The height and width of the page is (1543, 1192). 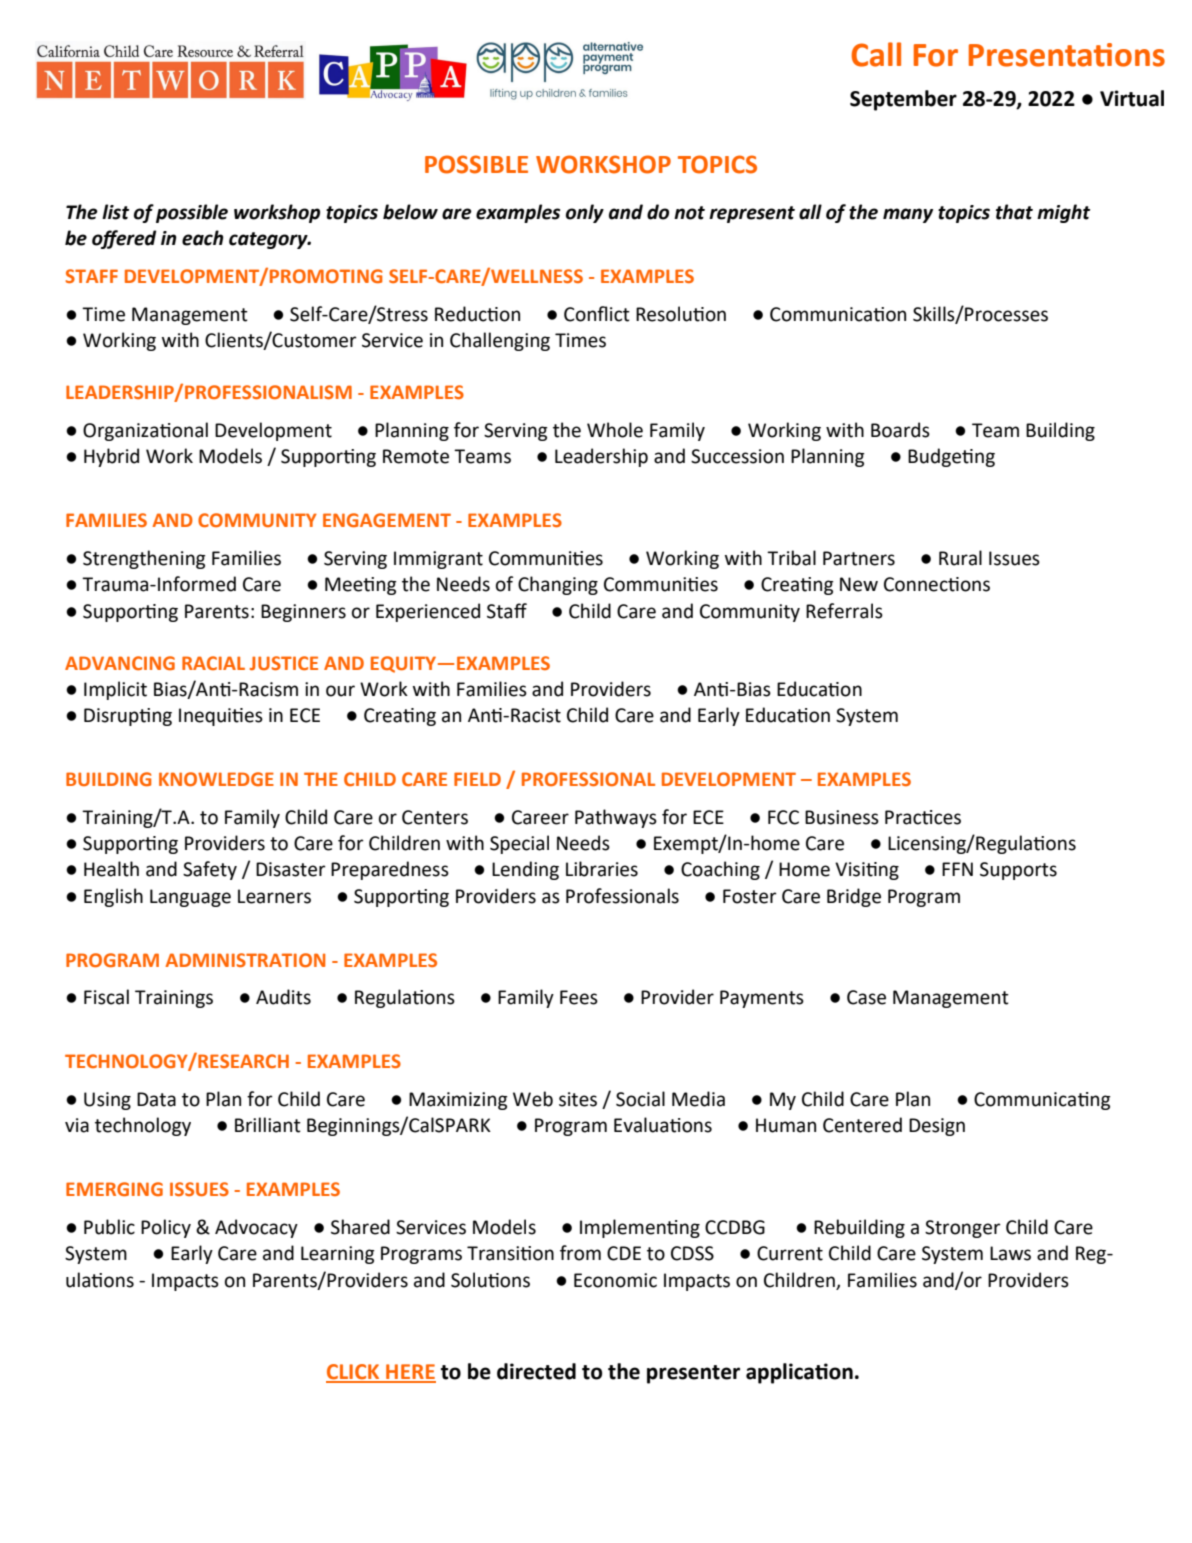 What do you see at coordinates (1010, 1253) in the page?
I see `Laws` at bounding box center [1010, 1253].
